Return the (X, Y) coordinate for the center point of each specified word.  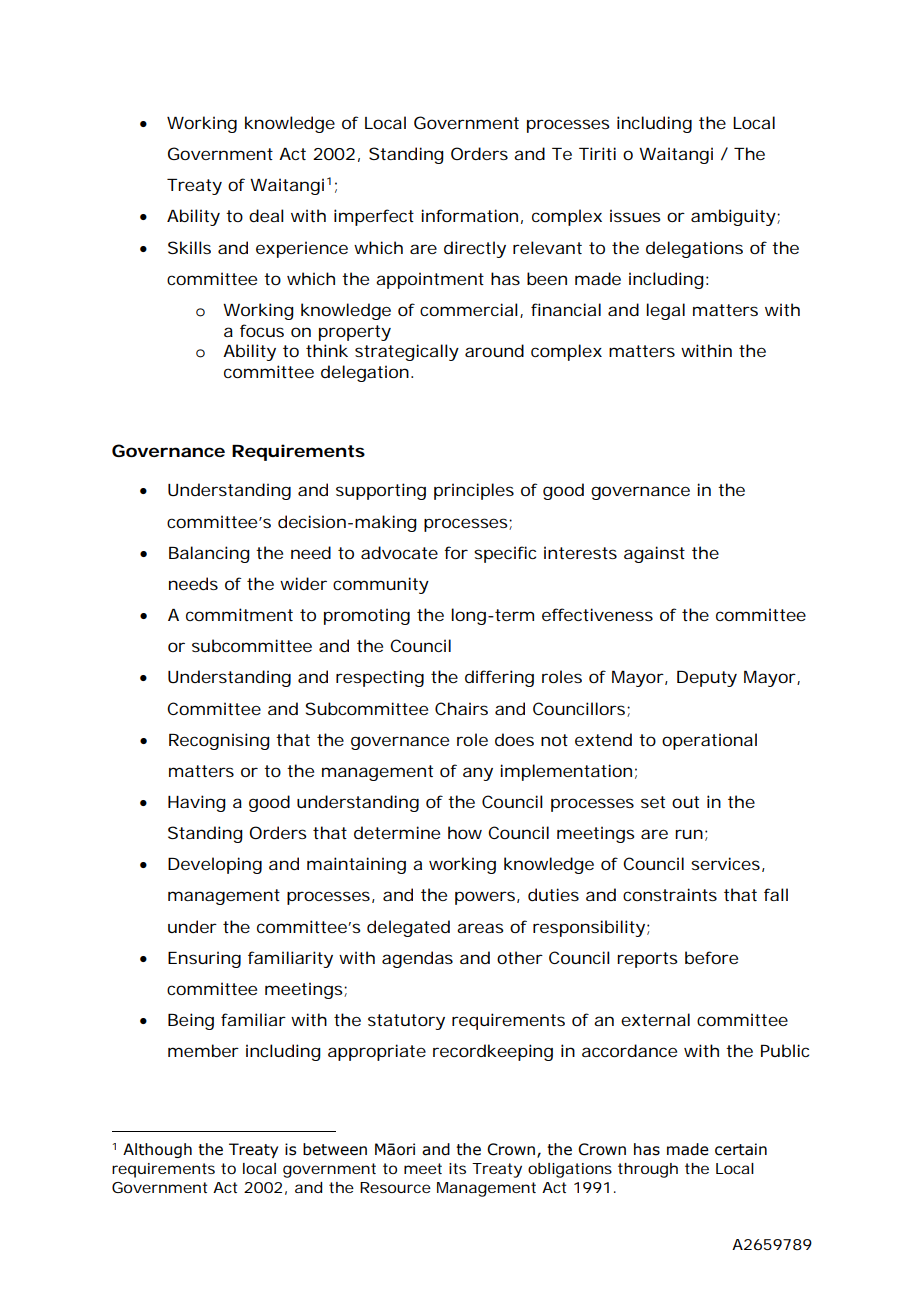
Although (157, 1150)
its (457, 1168)
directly (475, 249)
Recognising (219, 741)
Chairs (461, 708)
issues (635, 215)
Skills (189, 247)
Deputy (707, 679)
